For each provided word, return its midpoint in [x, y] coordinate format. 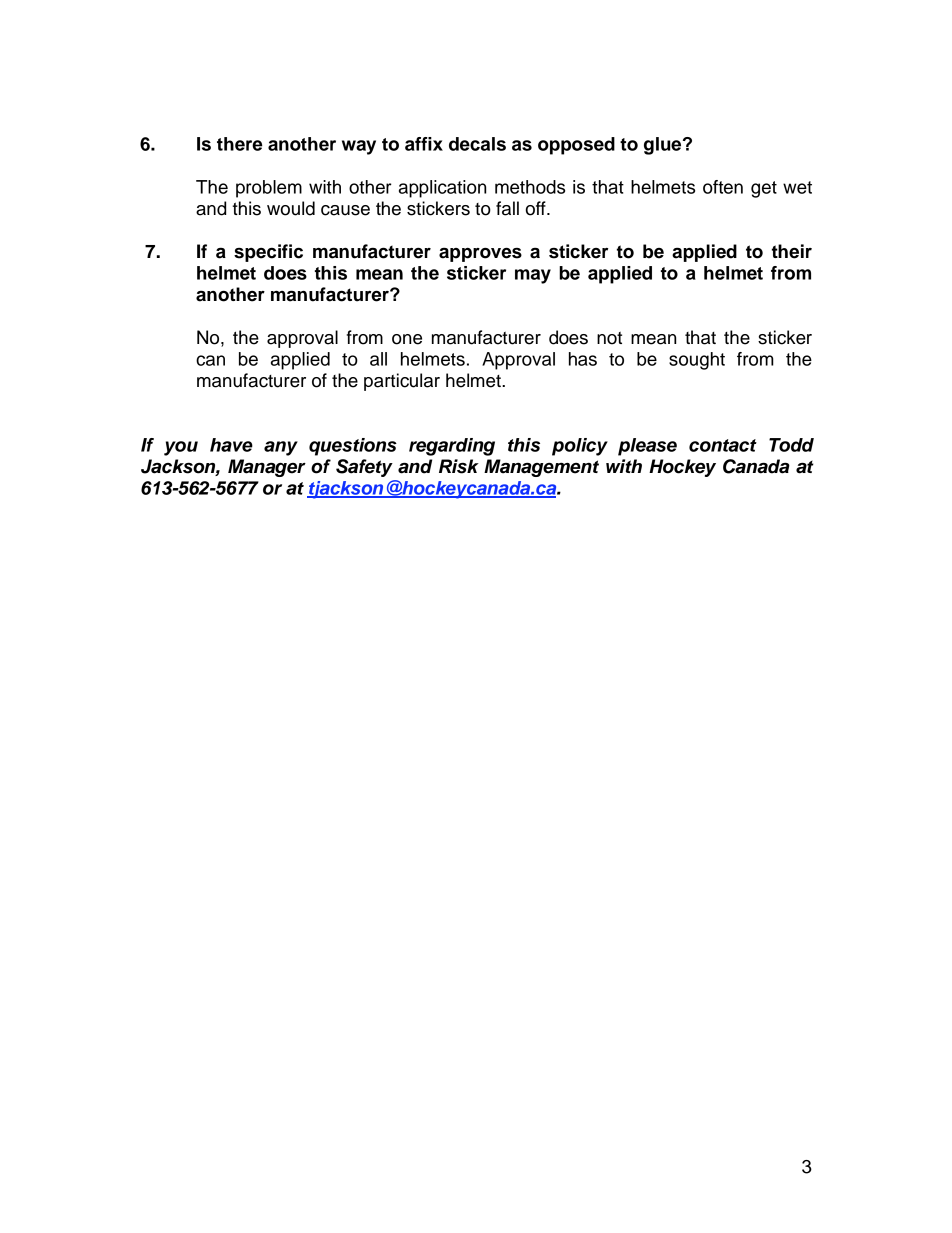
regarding [452, 447]
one [407, 339]
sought [697, 361]
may [533, 276]
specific [268, 253]
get [764, 189]
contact [723, 445]
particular [402, 382]
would [291, 208]
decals [477, 144]
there [239, 144]
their [792, 251]
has [583, 359]
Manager [267, 468]
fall [507, 208]
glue [664, 146]
